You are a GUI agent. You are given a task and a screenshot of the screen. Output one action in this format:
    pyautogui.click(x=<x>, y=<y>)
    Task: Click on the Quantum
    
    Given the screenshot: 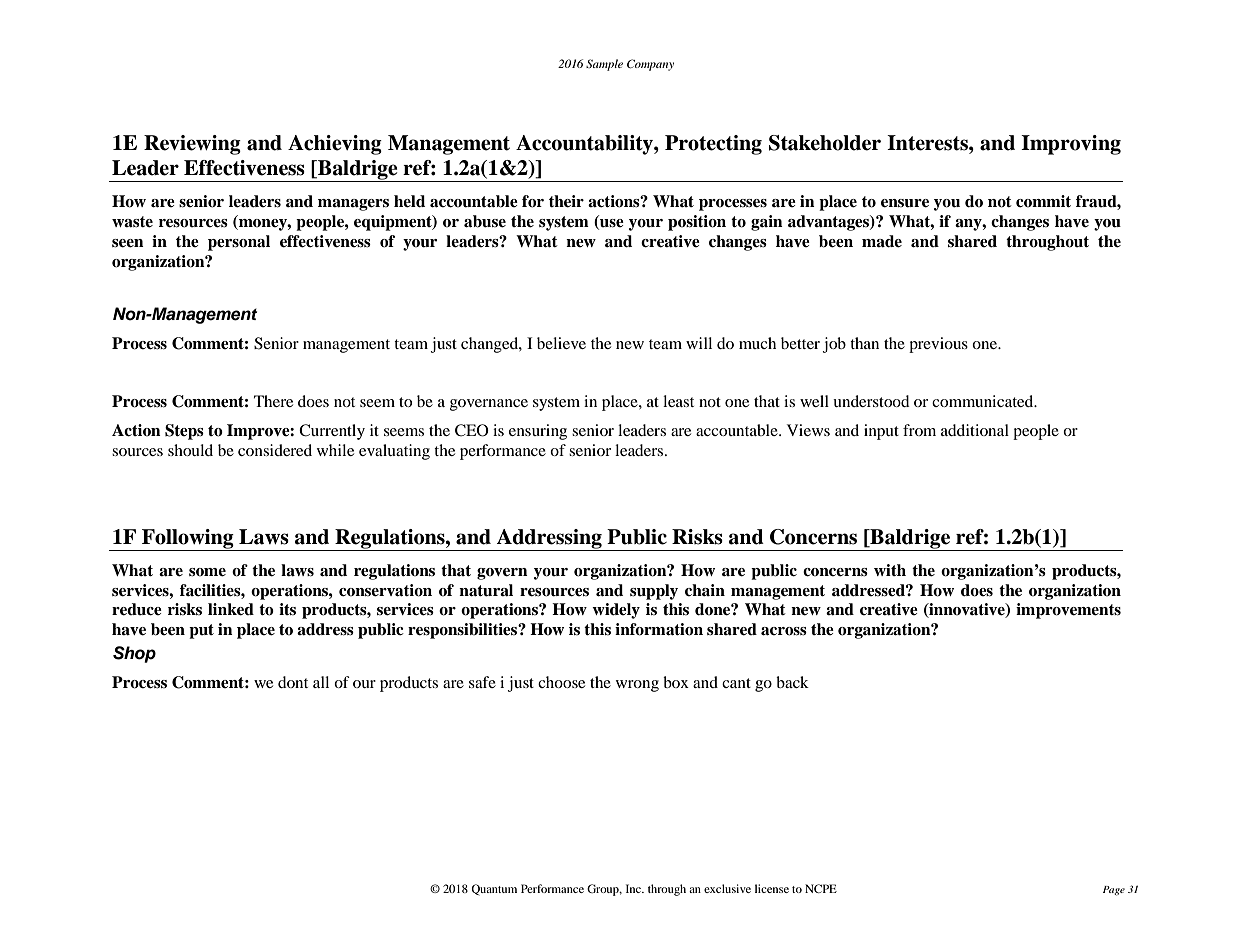 What is the action you would take?
    pyautogui.click(x=494, y=890)
